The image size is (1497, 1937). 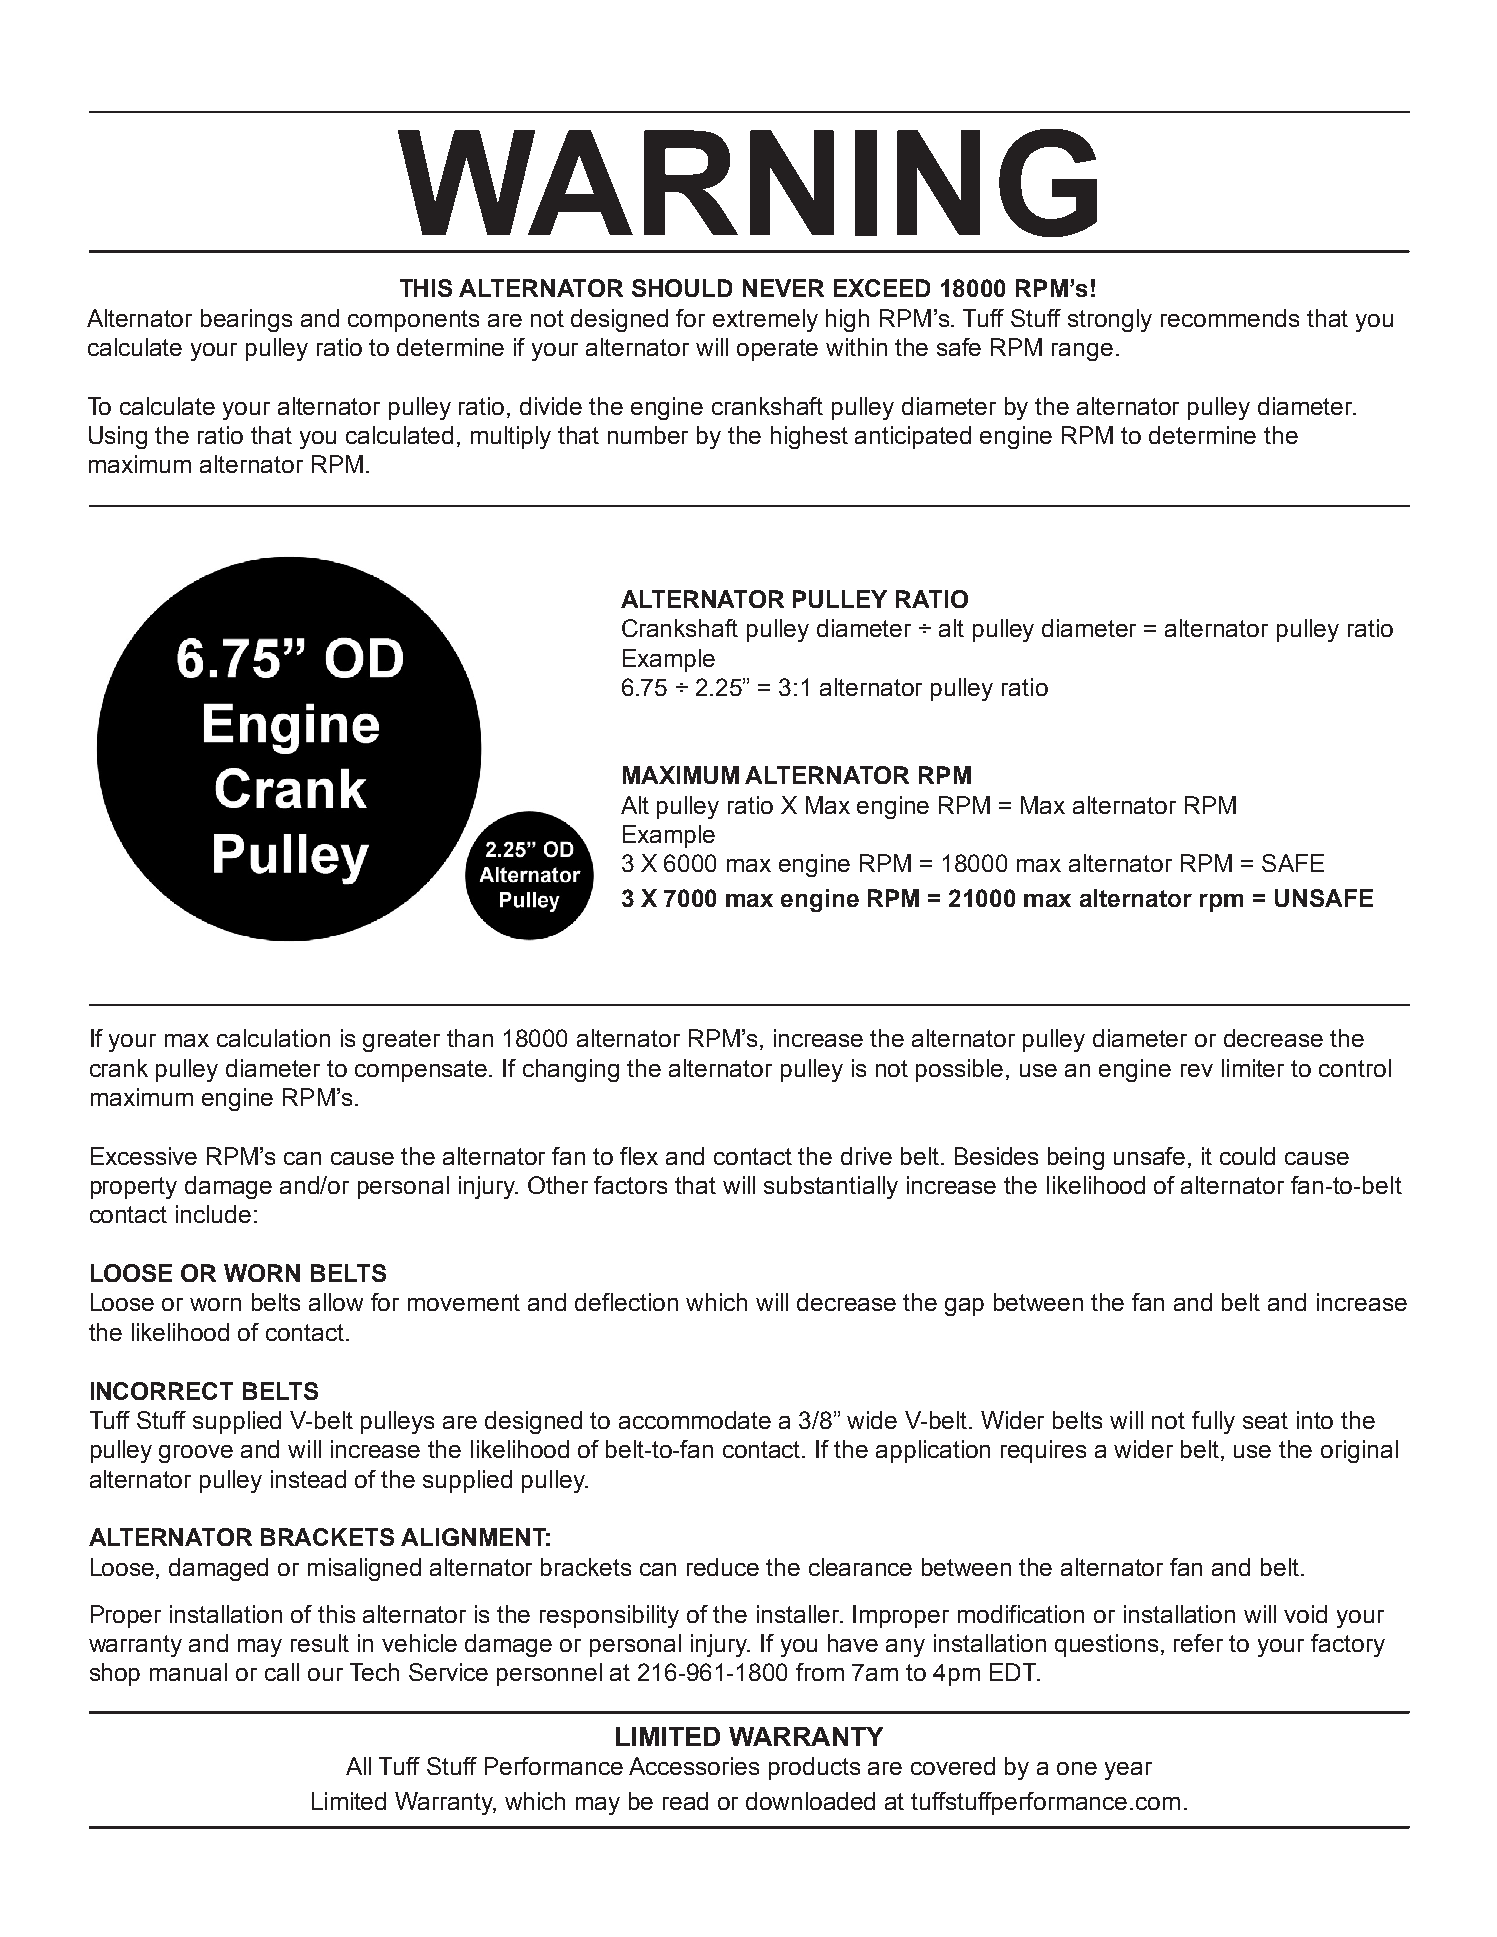 I want to click on number, so click(x=648, y=435).
